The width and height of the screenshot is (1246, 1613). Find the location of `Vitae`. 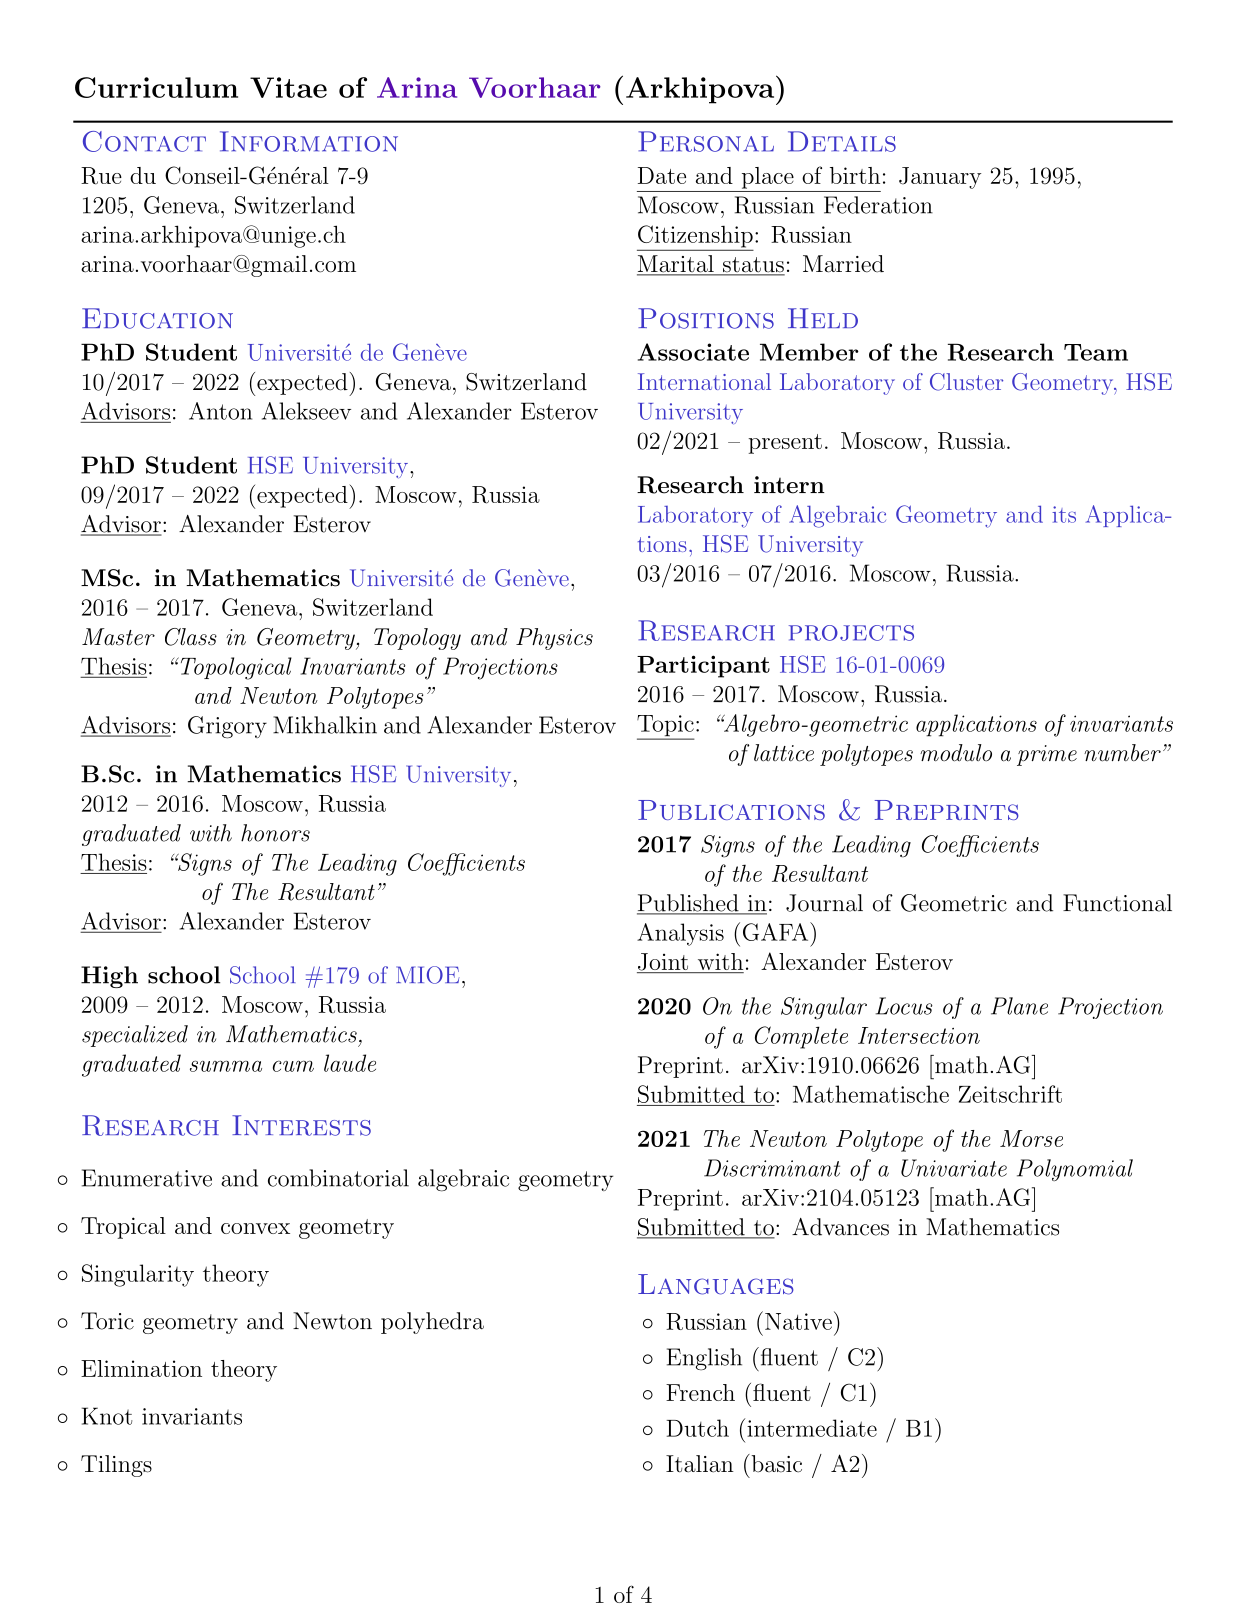

Vitae is located at coordinates (288, 87).
